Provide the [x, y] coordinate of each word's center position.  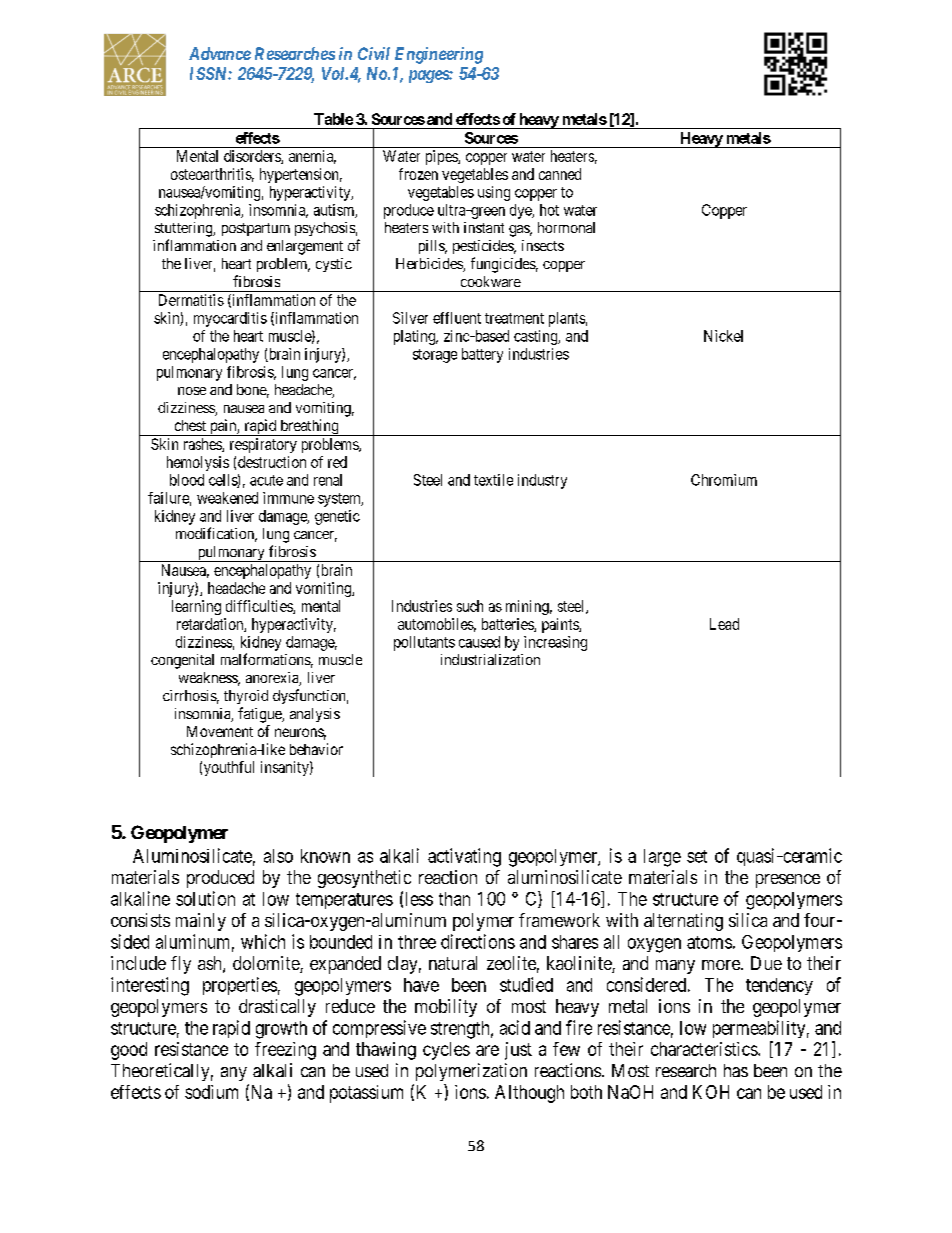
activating [464, 857]
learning [196, 607]
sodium [211, 1092]
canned [560, 174]
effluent [457, 318]
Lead [724, 624]
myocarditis [230, 319]
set [697, 856]
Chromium [724, 480]
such [470, 606]
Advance [220, 53]
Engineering [439, 55]
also [278, 856]
